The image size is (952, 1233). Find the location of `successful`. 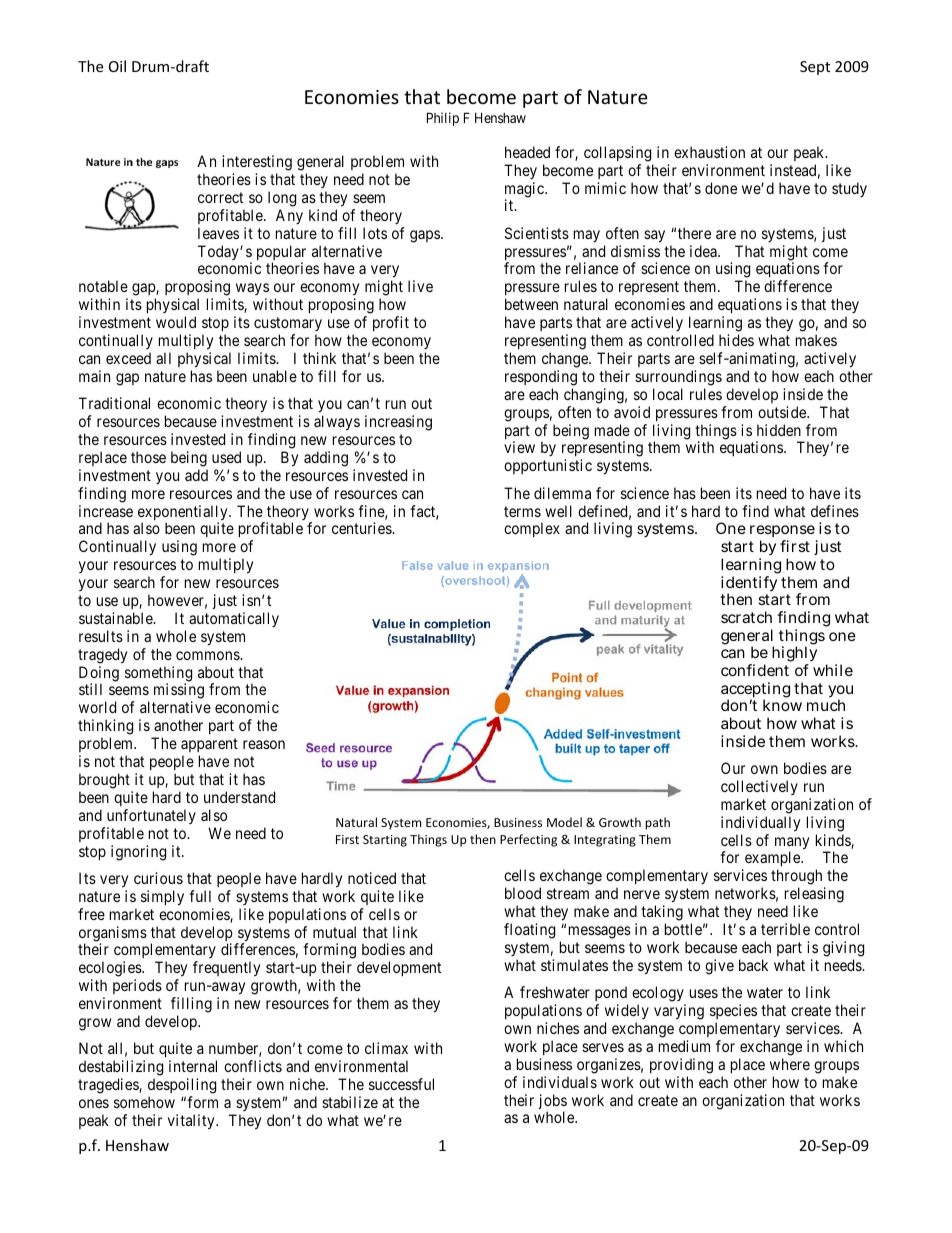

successful is located at coordinates (401, 1084).
